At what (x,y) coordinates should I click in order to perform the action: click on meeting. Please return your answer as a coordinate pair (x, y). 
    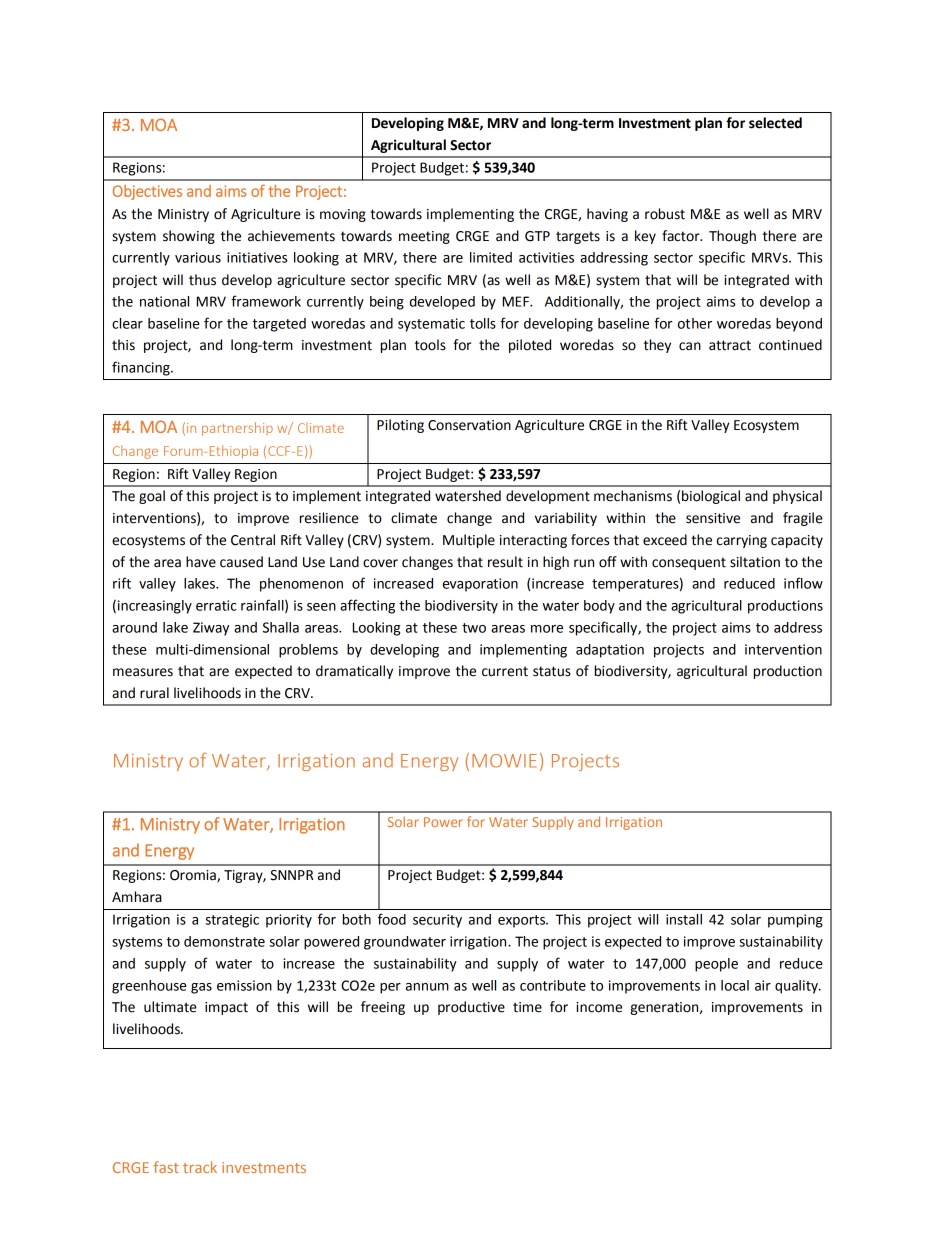
    Looking at the image, I should click on (424, 237).
